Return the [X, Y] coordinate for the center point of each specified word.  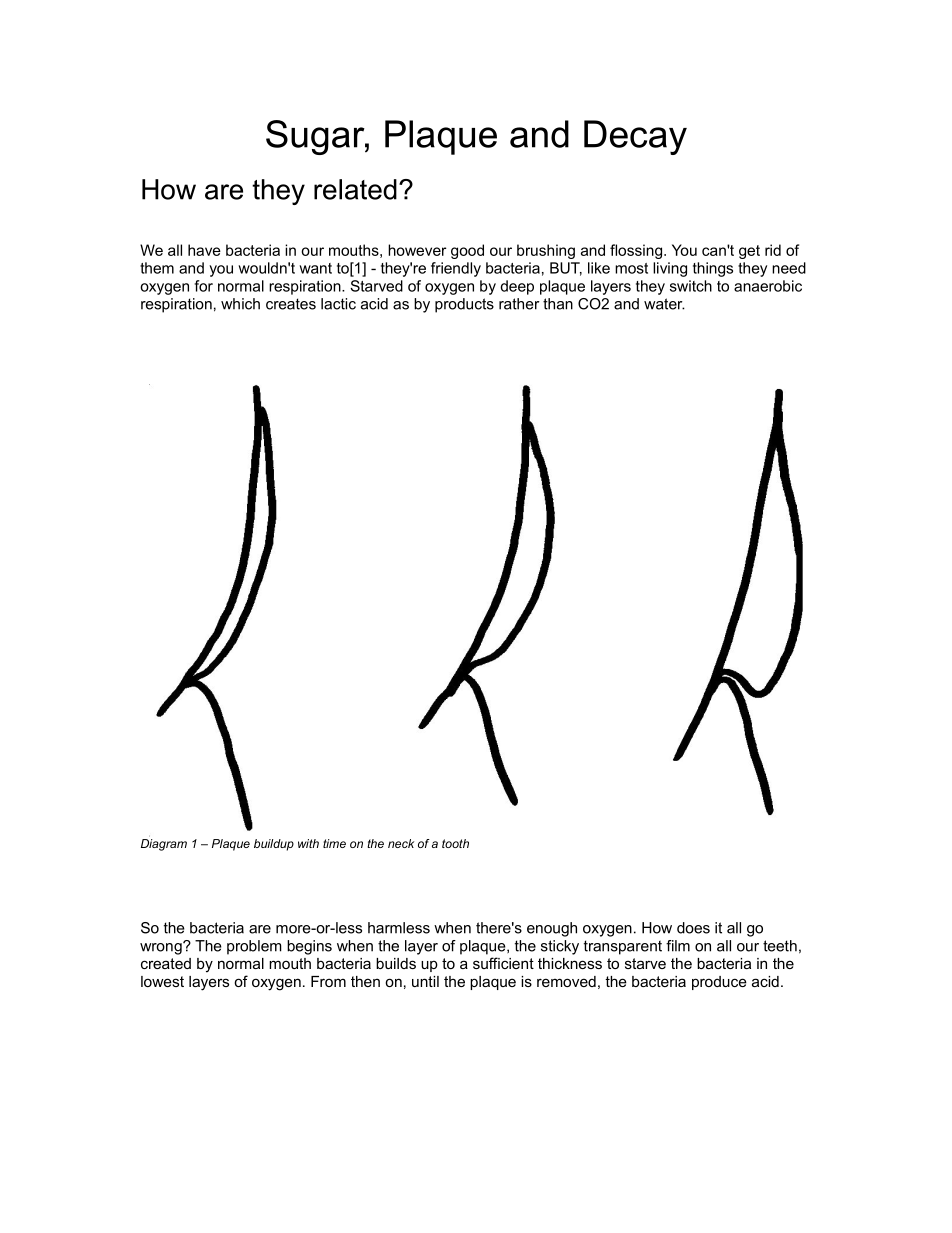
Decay [635, 137]
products [464, 305]
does [693, 928]
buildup [274, 845]
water [664, 304]
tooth [455, 843]
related [355, 189]
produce [719, 983]
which [240, 304]
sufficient [503, 963]
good [467, 251]
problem [254, 947]
